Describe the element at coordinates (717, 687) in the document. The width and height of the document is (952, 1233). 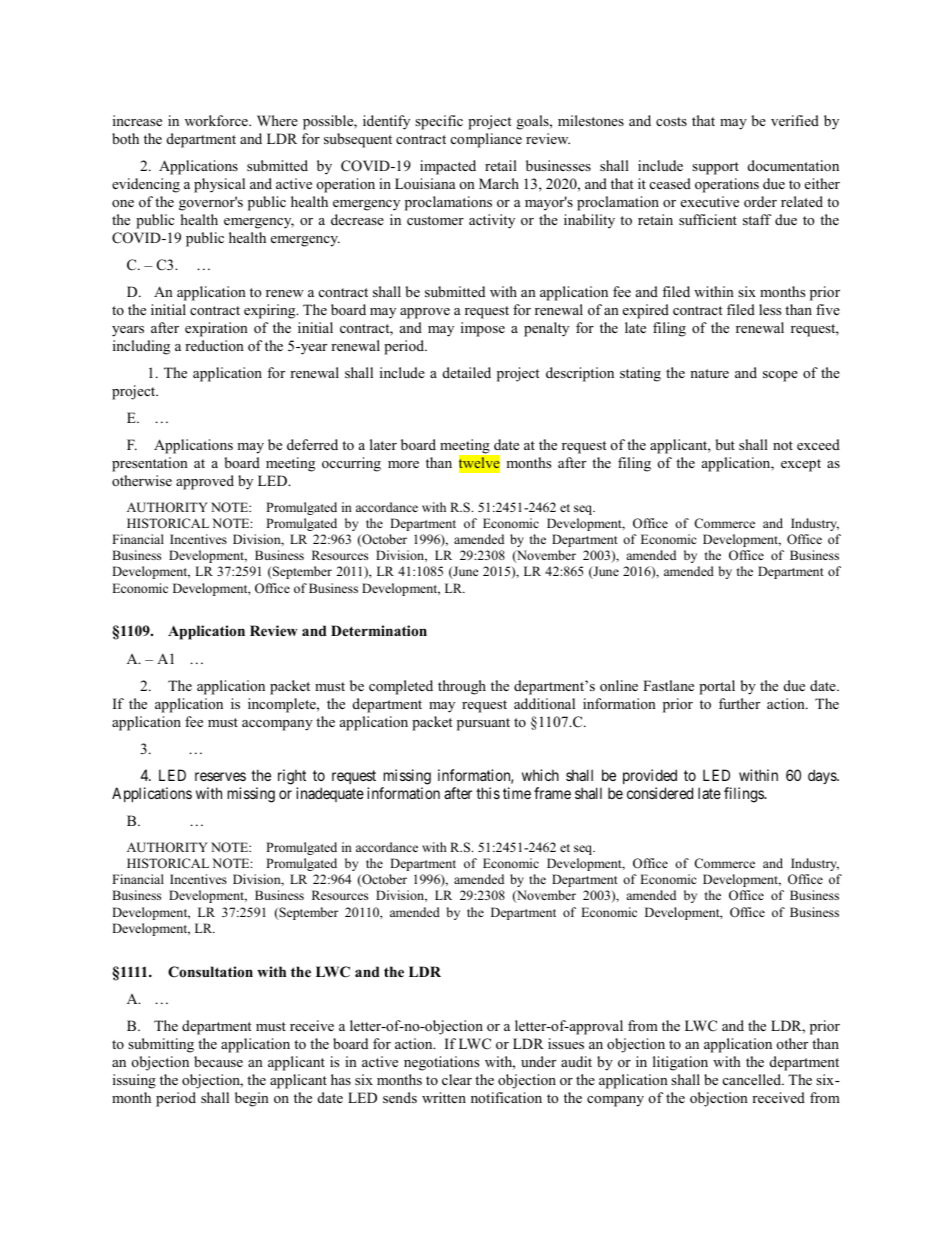
I see `portal` at that location.
